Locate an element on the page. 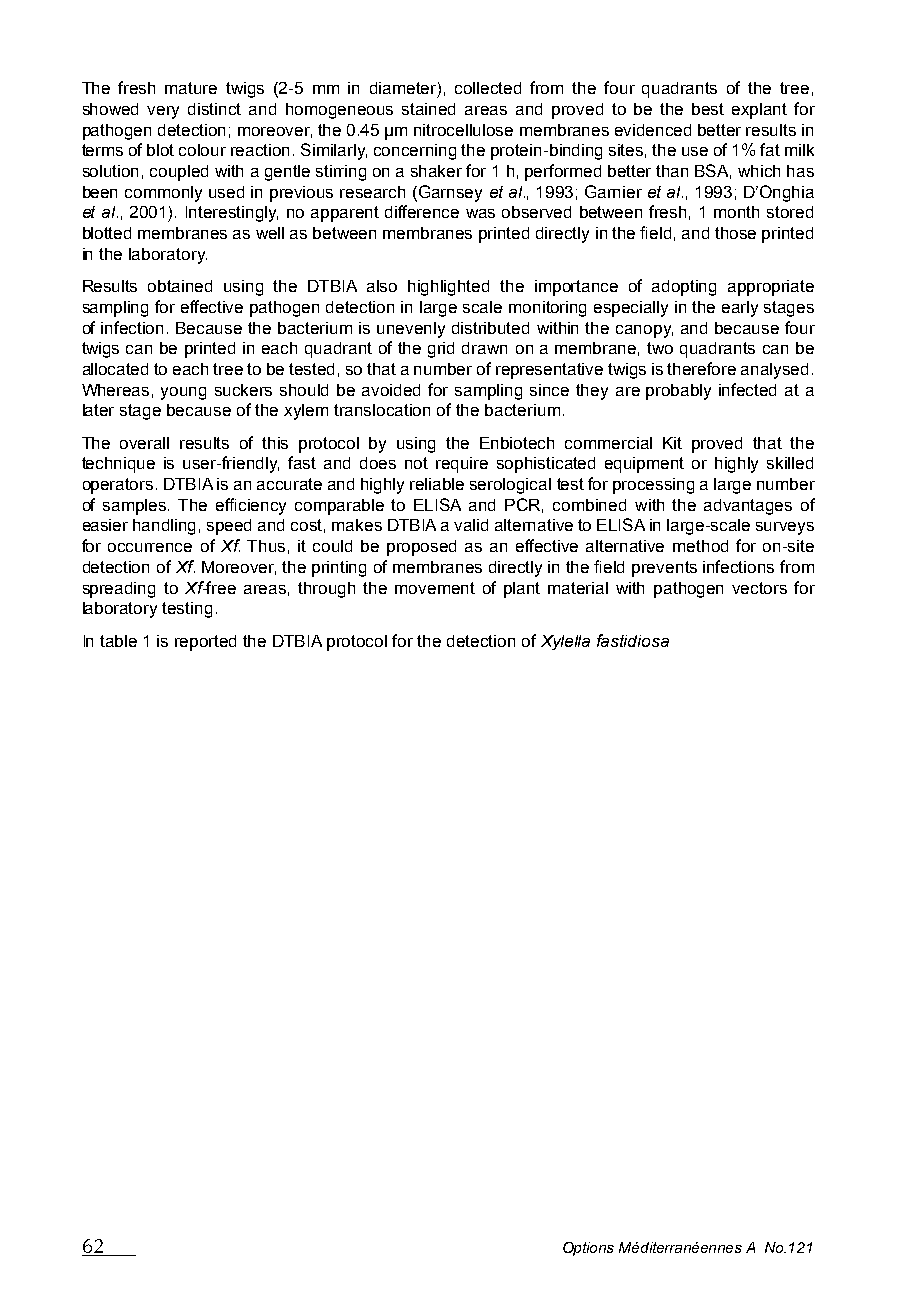 The height and width of the image is (1305, 924). reliable is located at coordinates (437, 484).
